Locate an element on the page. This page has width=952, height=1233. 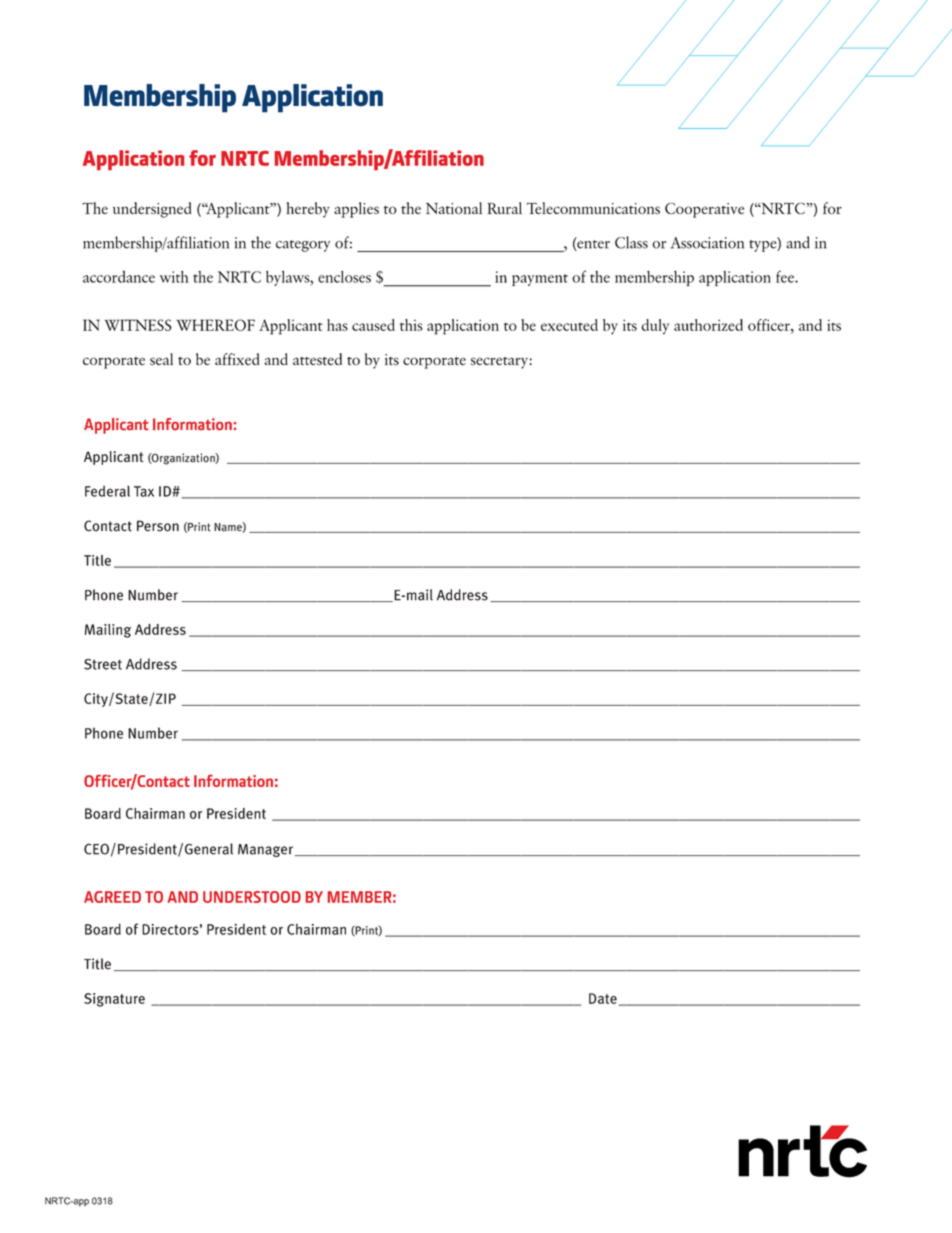
UNDERSTOOD is located at coordinates (252, 897).
